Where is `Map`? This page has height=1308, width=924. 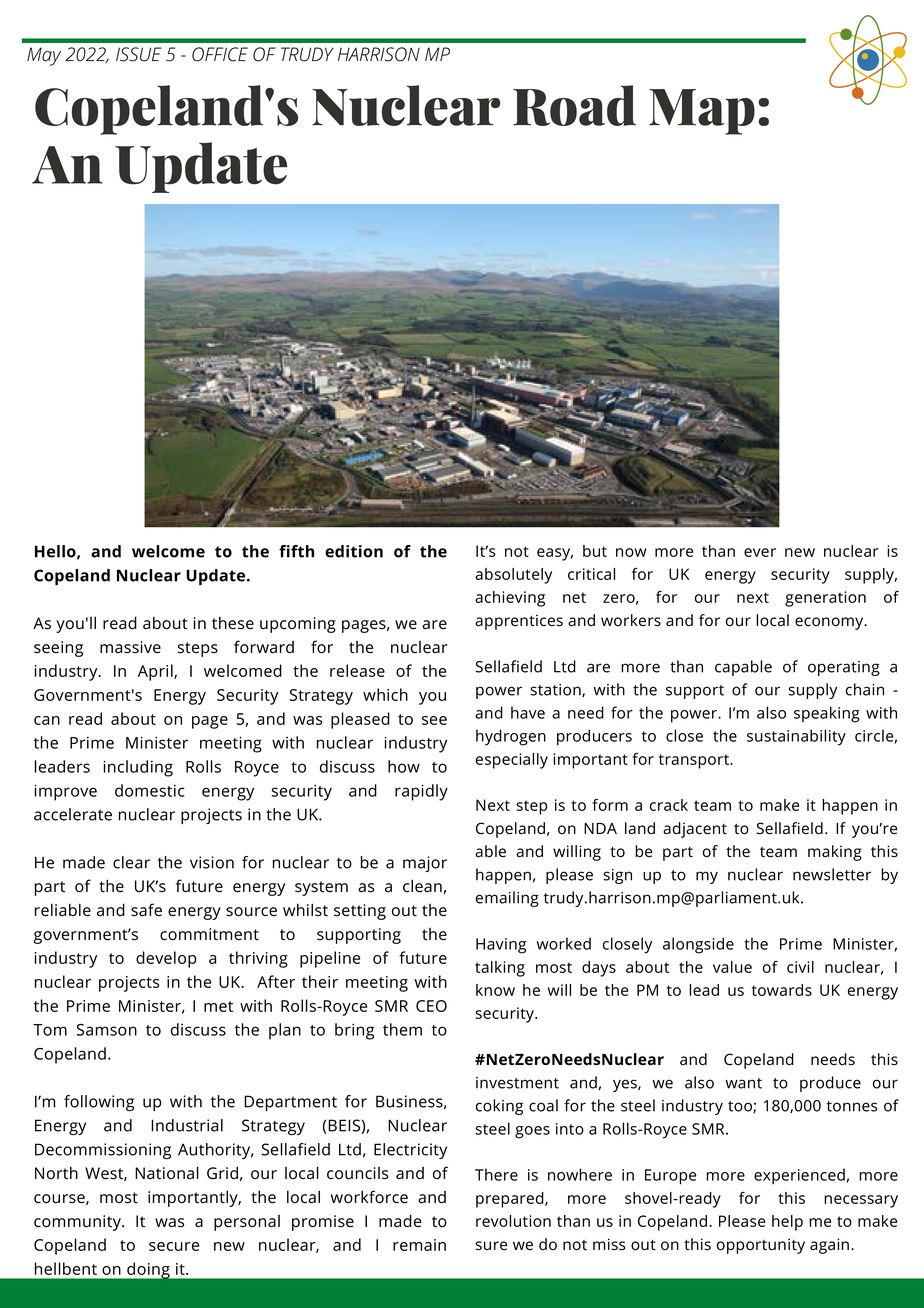 Map is located at coordinates (702, 112).
